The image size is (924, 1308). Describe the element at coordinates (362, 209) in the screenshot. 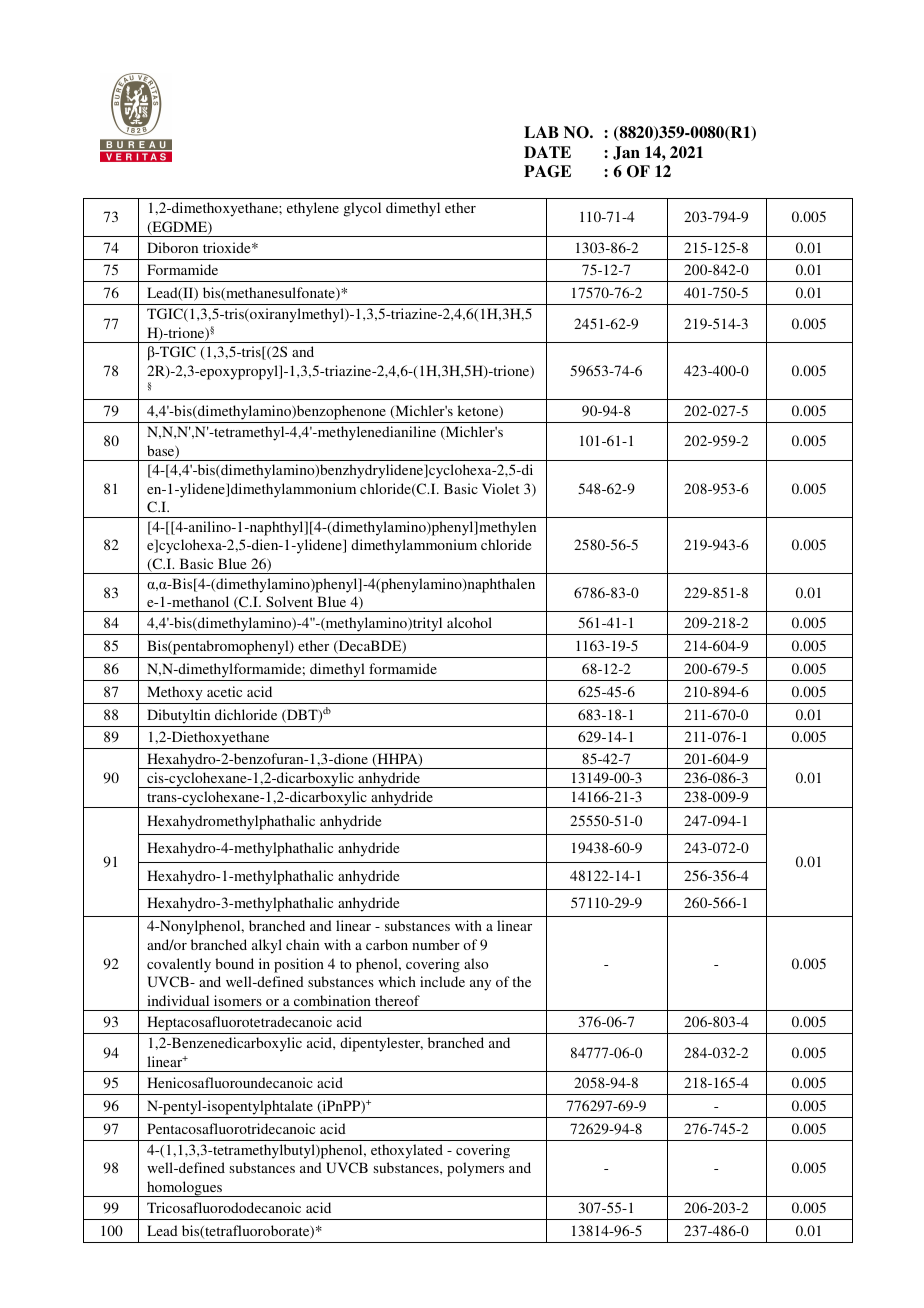

I see `glycol` at that location.
